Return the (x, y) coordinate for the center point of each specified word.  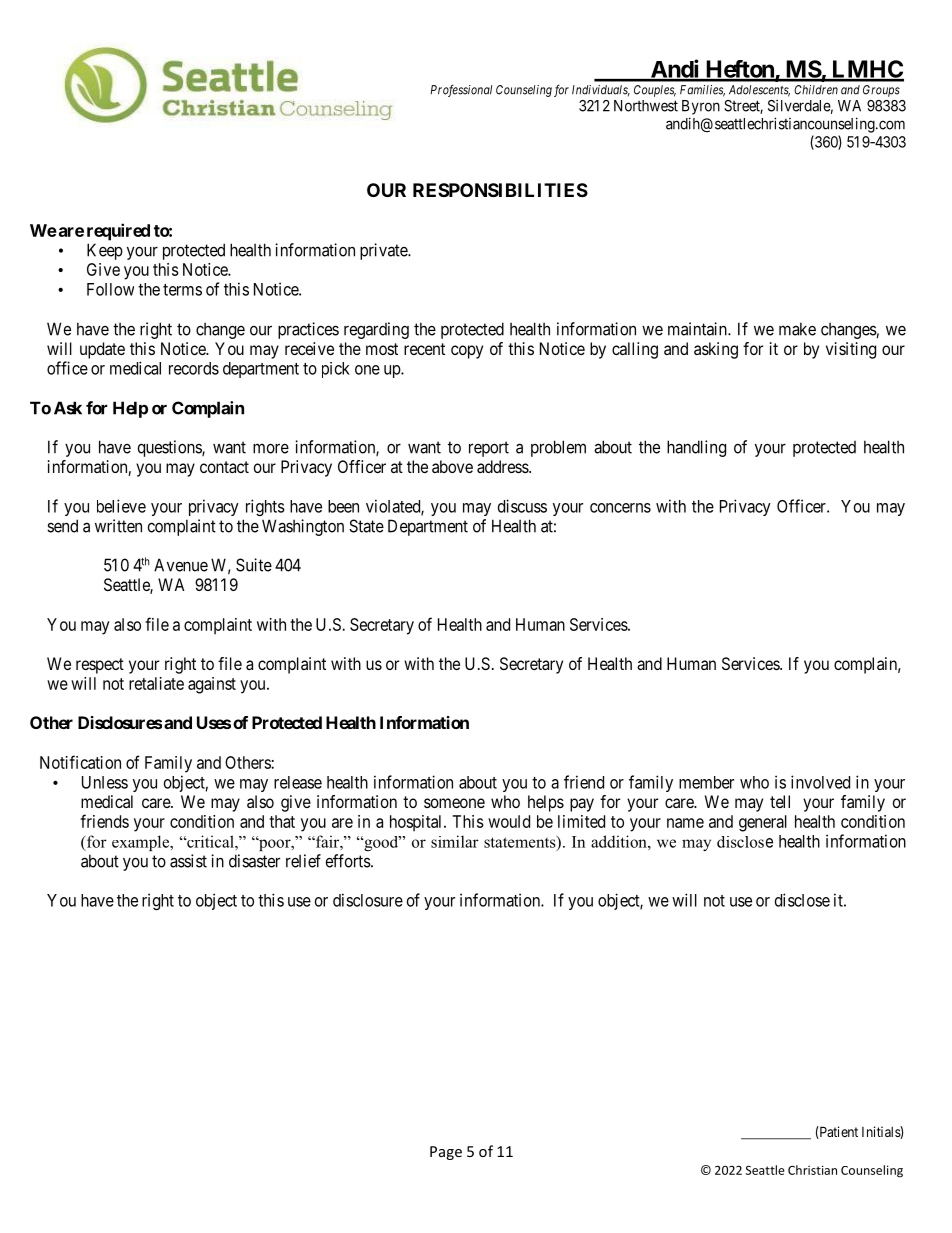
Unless (105, 782)
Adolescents (759, 91)
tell (780, 801)
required (118, 232)
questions (170, 448)
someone (454, 803)
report (489, 449)
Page (446, 1153)
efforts (349, 861)
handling (696, 448)
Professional (461, 90)
